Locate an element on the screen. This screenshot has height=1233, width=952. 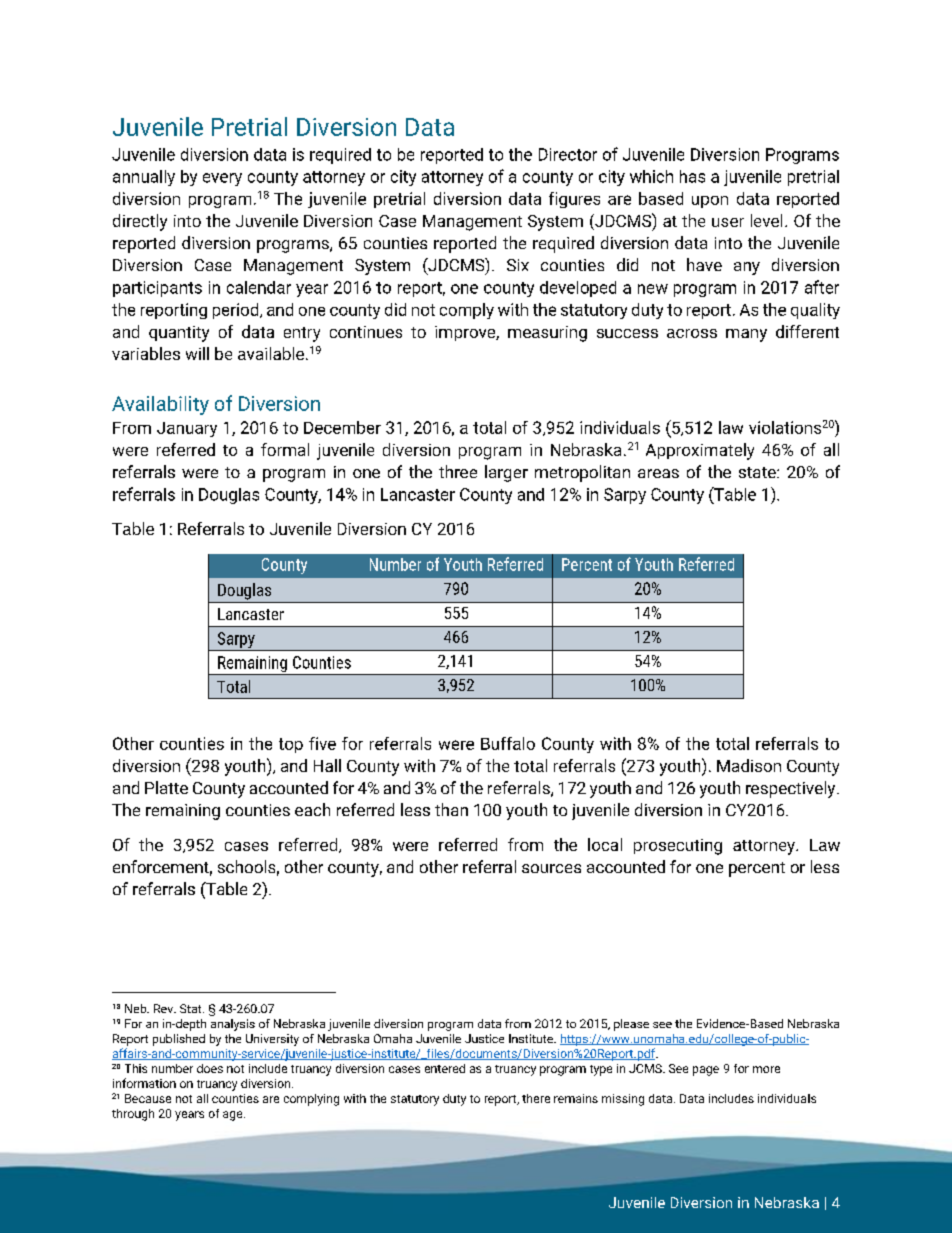
Director is located at coordinates (568, 154).
